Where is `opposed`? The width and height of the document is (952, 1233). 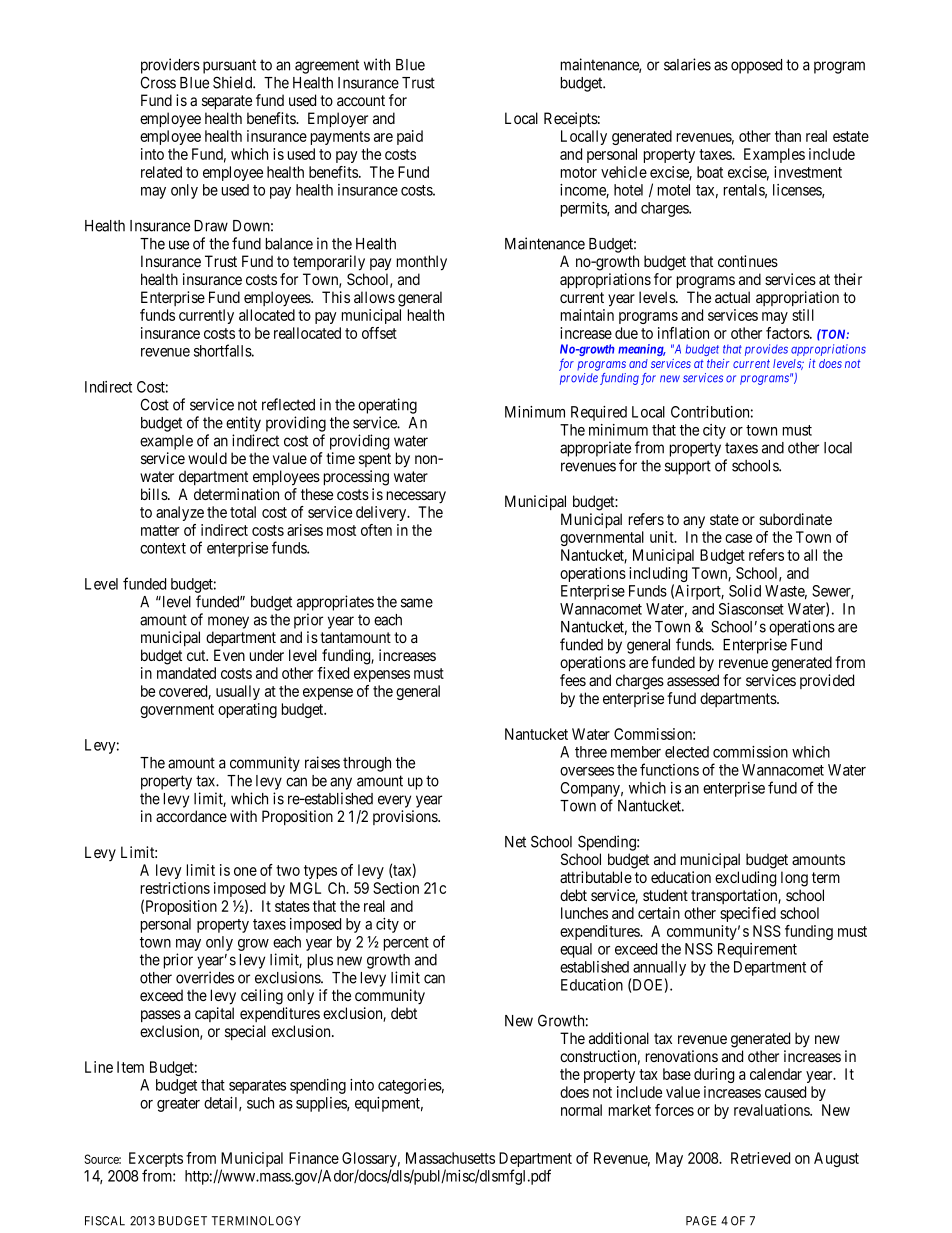 opposed is located at coordinates (756, 66).
